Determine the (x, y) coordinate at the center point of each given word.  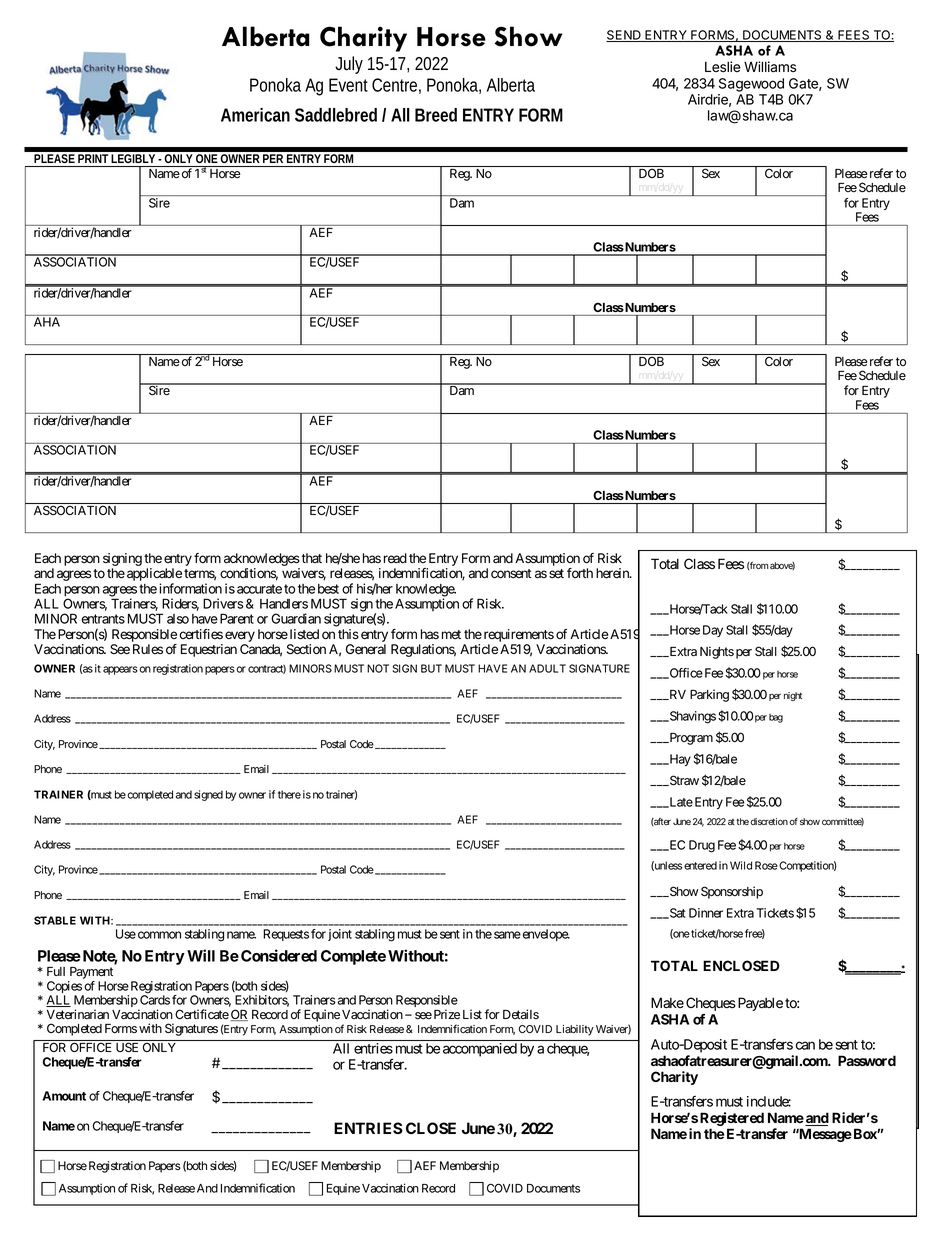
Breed (436, 115)
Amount (64, 1096)
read (395, 558)
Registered (732, 1120)
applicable (154, 576)
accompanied (480, 1050)
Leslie (723, 66)
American (255, 115)
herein (613, 573)
